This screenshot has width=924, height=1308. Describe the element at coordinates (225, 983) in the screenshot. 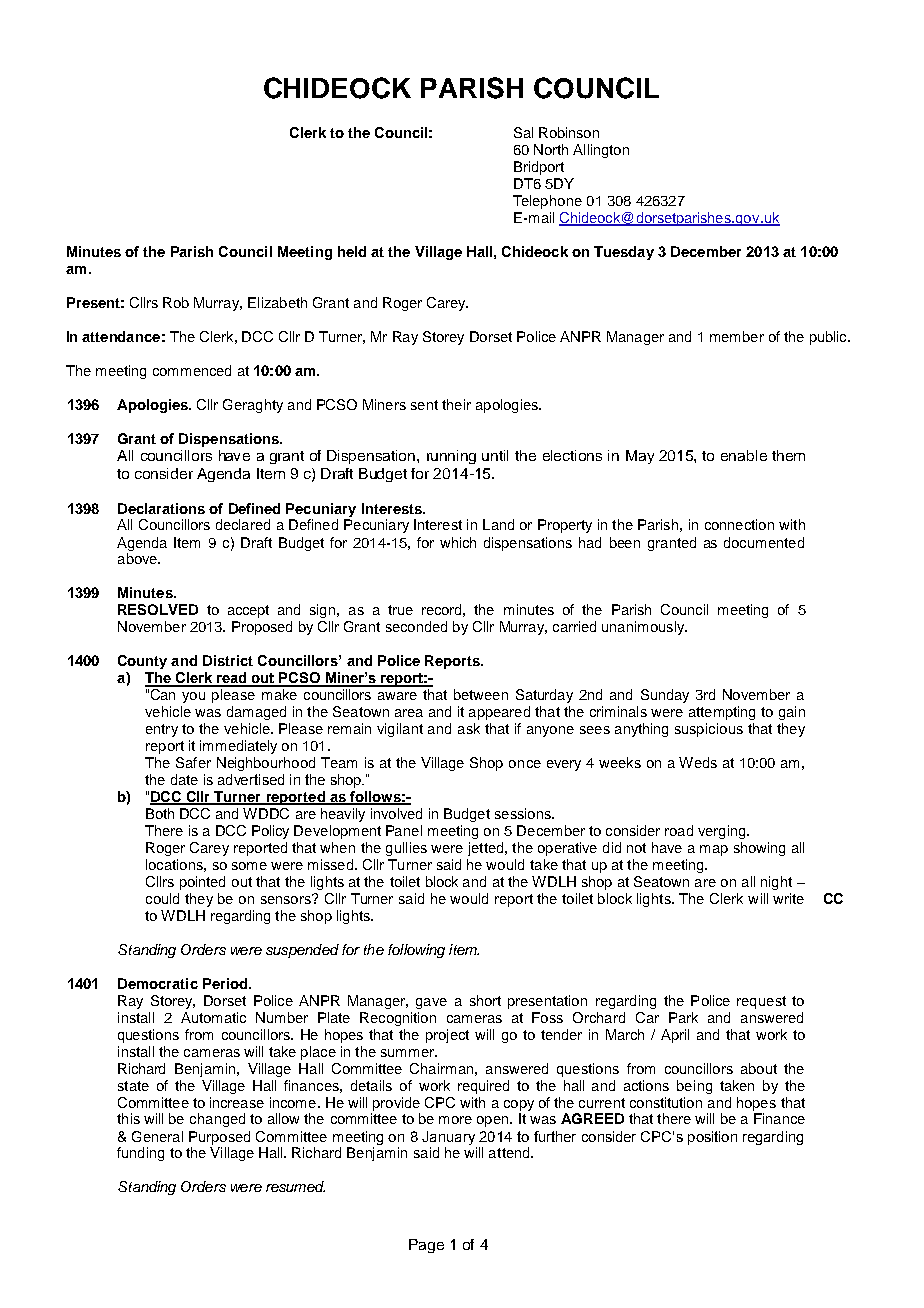

I see `Period` at that location.
